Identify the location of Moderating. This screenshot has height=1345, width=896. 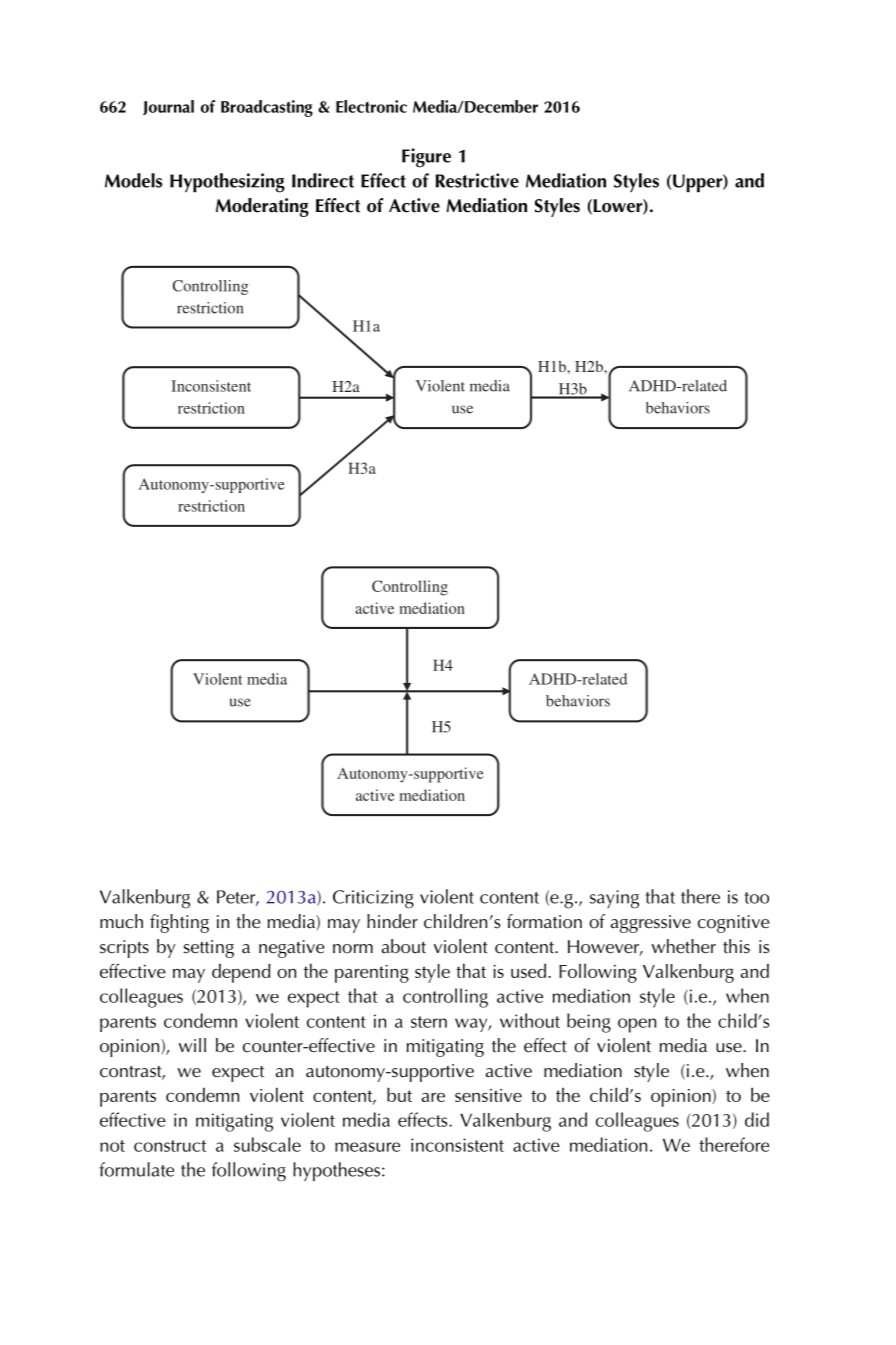
(262, 207).
